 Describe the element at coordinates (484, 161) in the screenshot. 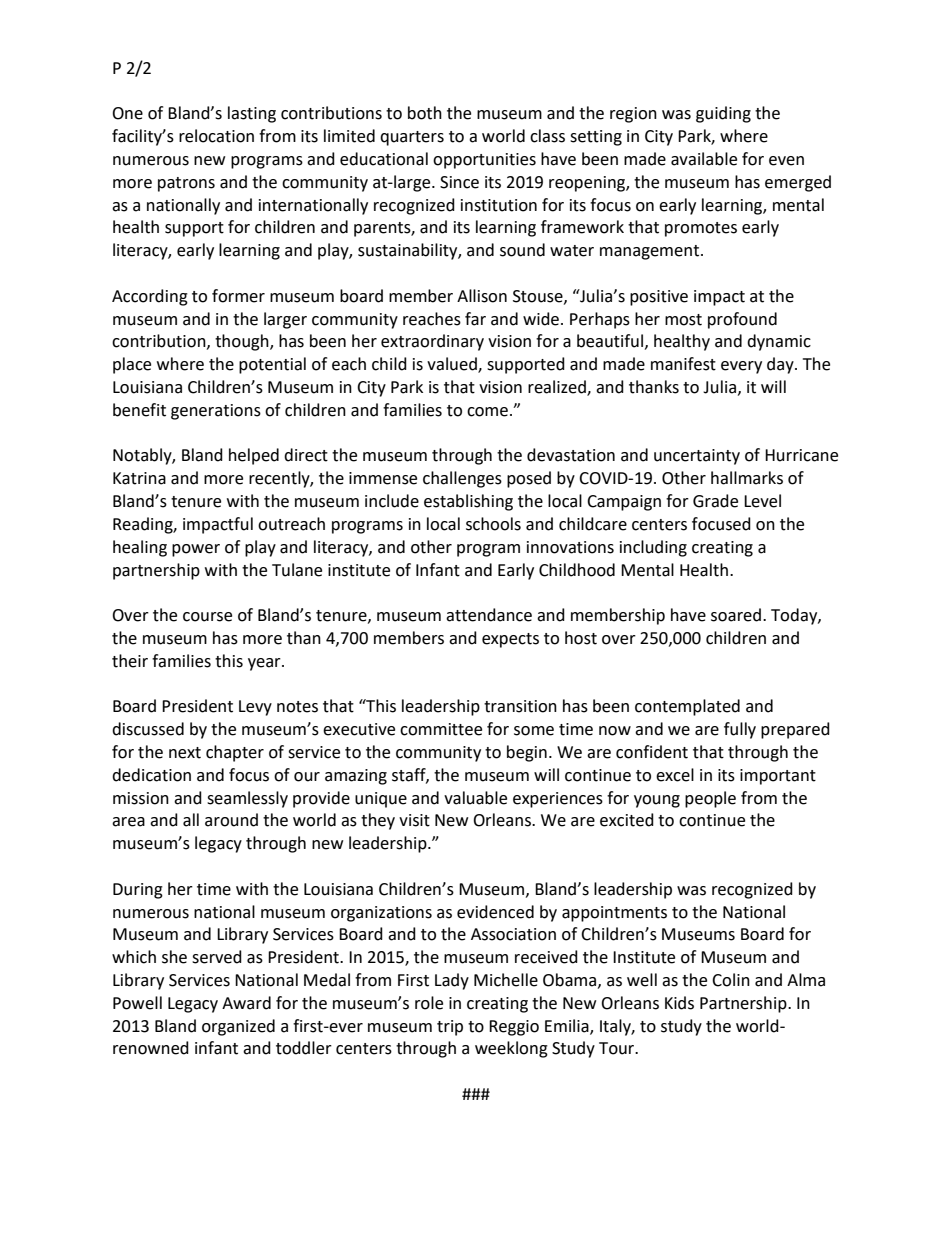

I see `opportunities` at that location.
